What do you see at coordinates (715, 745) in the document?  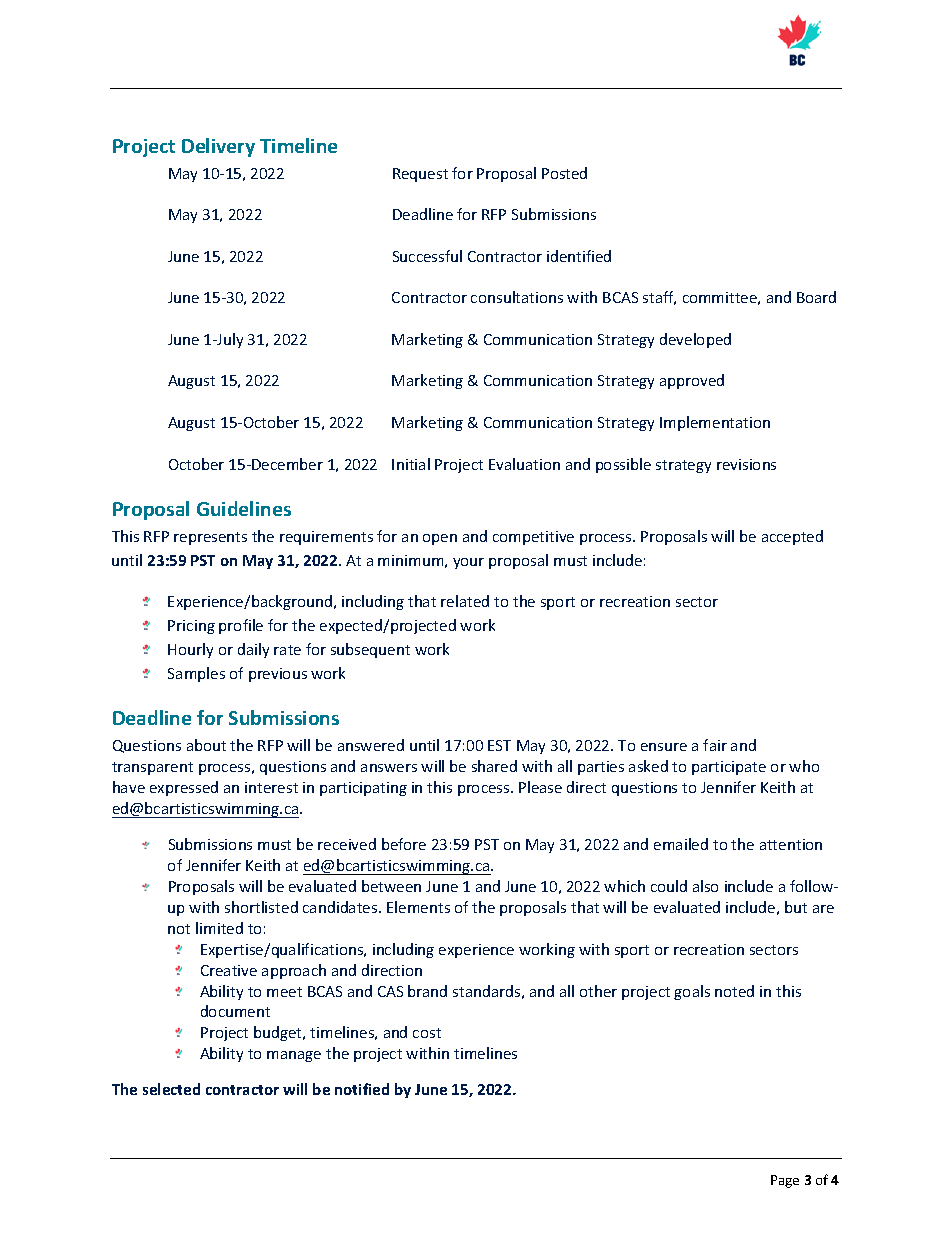 I see `fair` at bounding box center [715, 745].
